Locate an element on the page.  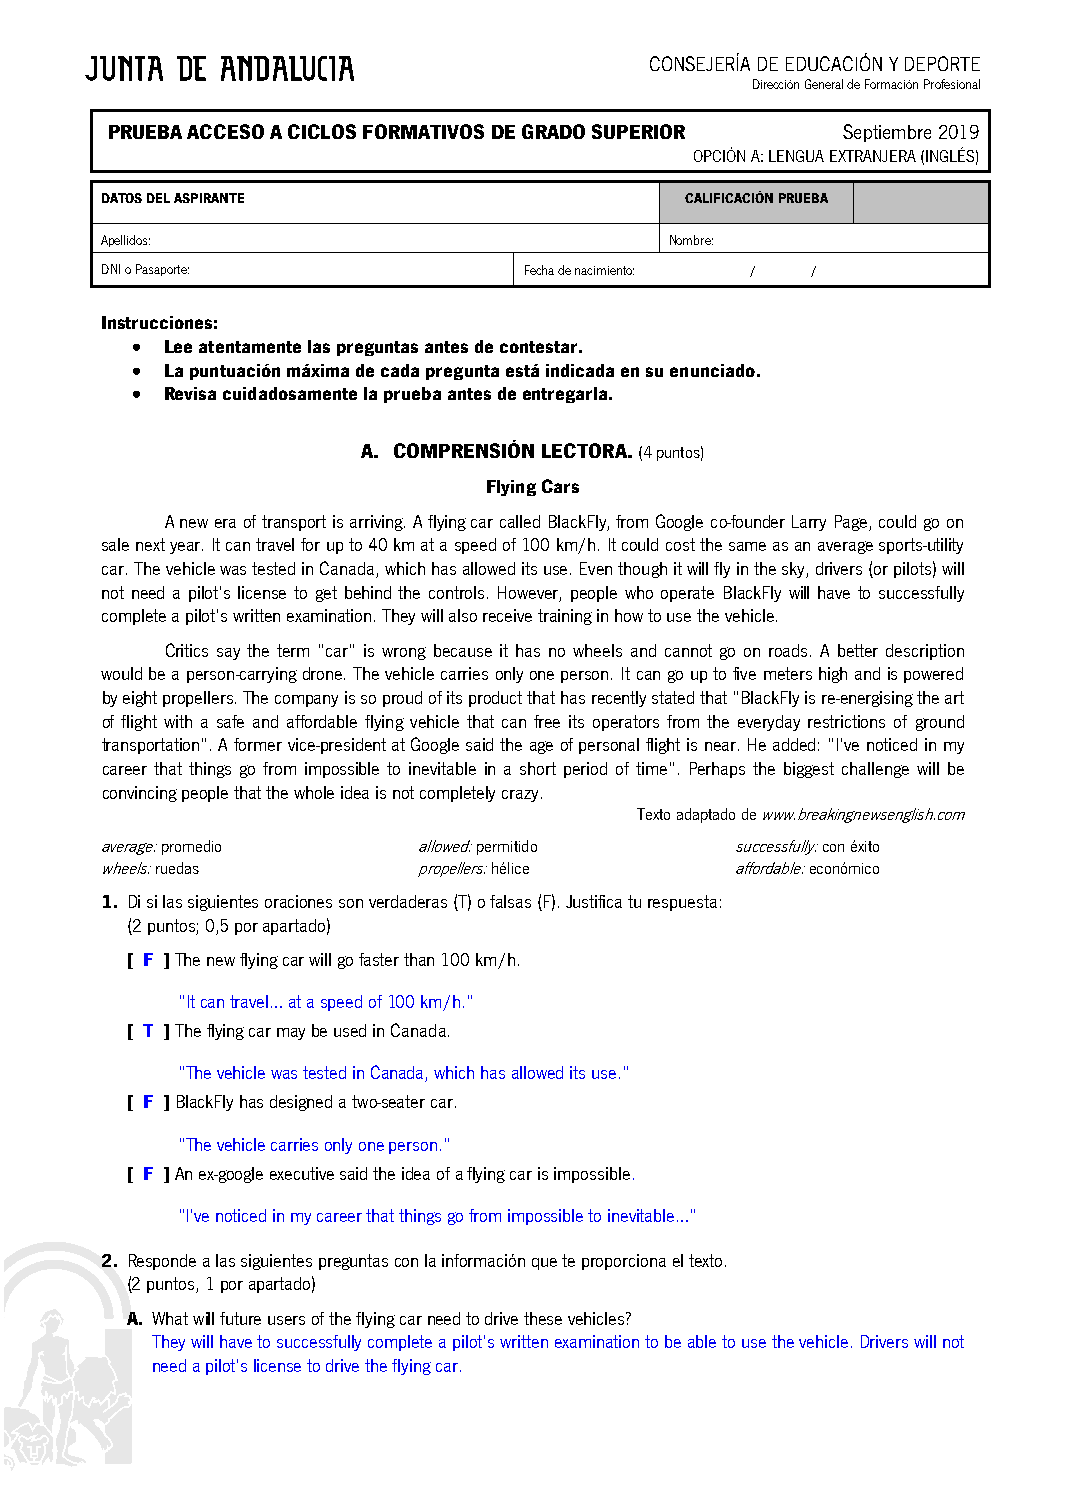
free is located at coordinates (547, 721).
